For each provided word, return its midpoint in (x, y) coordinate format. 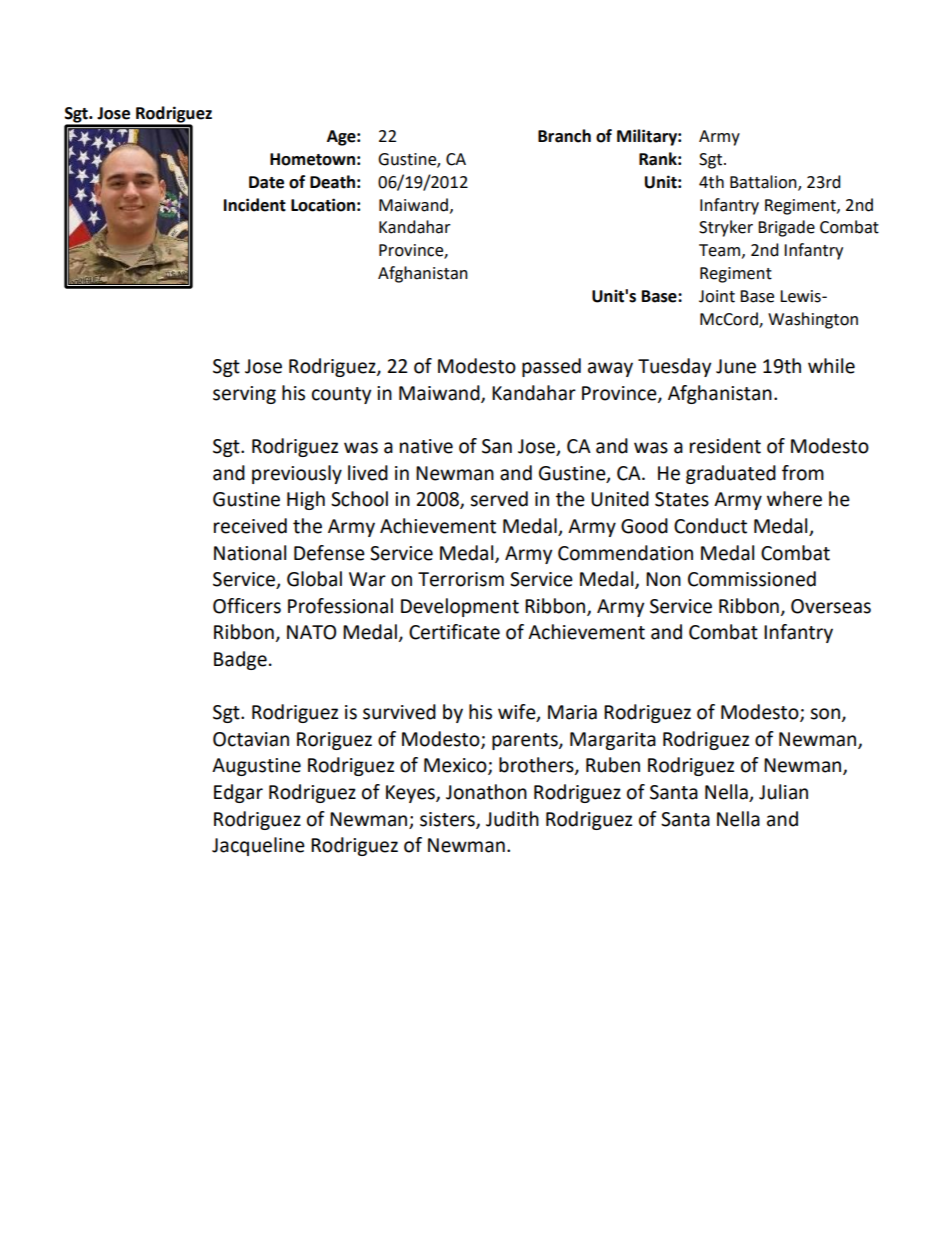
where (794, 499)
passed (551, 367)
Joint (717, 296)
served (499, 499)
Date (266, 182)
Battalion (764, 182)
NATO (311, 632)
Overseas (831, 606)
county (342, 395)
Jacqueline (258, 846)
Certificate (454, 632)
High (306, 500)
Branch (564, 136)
